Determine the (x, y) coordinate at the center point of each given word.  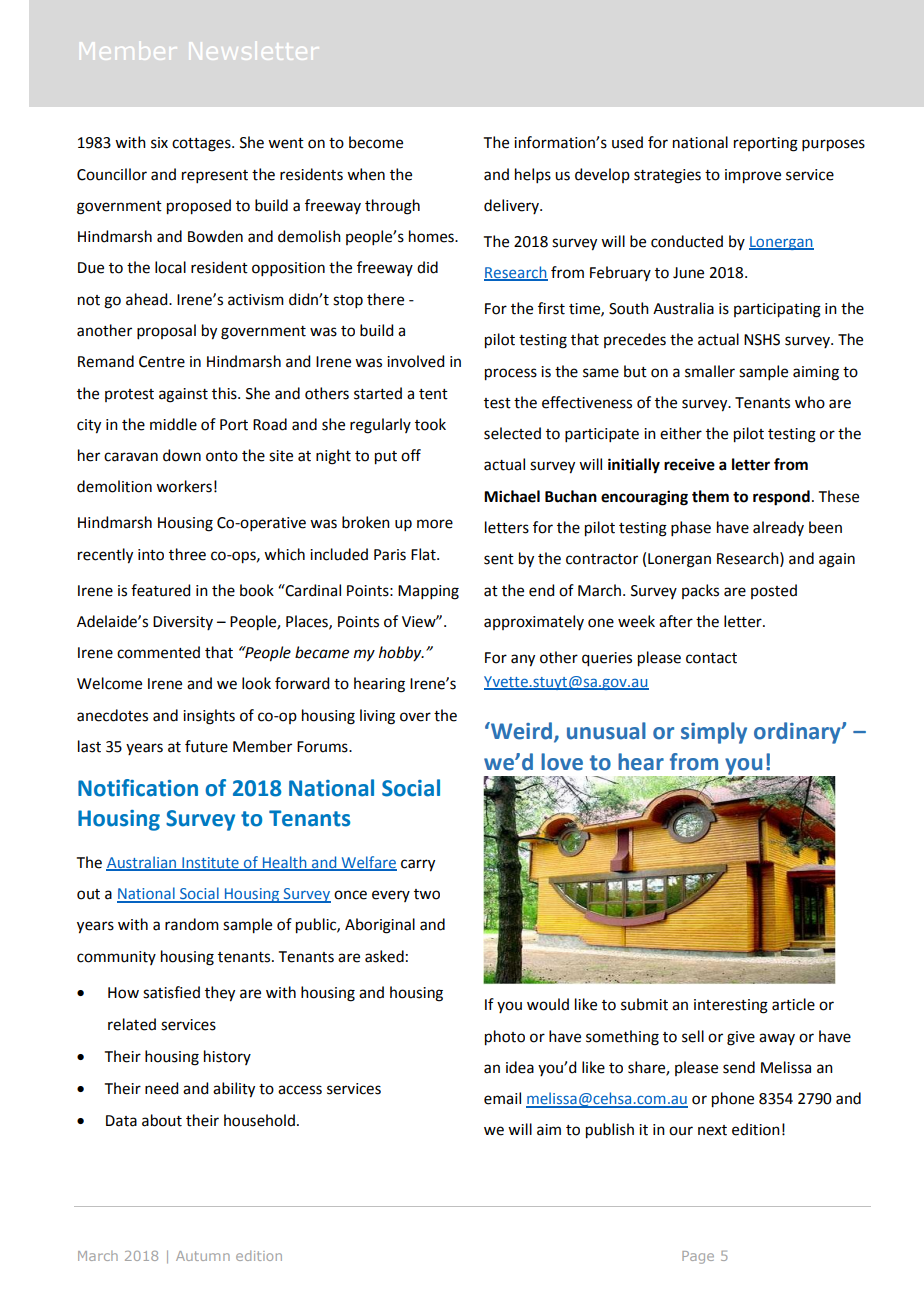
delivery (512, 206)
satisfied (171, 992)
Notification (138, 788)
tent (433, 394)
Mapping (428, 592)
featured (160, 590)
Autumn (203, 1256)
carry (418, 865)
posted (774, 591)
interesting (731, 1006)
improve (753, 176)
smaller (710, 371)
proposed (199, 207)
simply (714, 733)
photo (505, 1038)
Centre (162, 362)
